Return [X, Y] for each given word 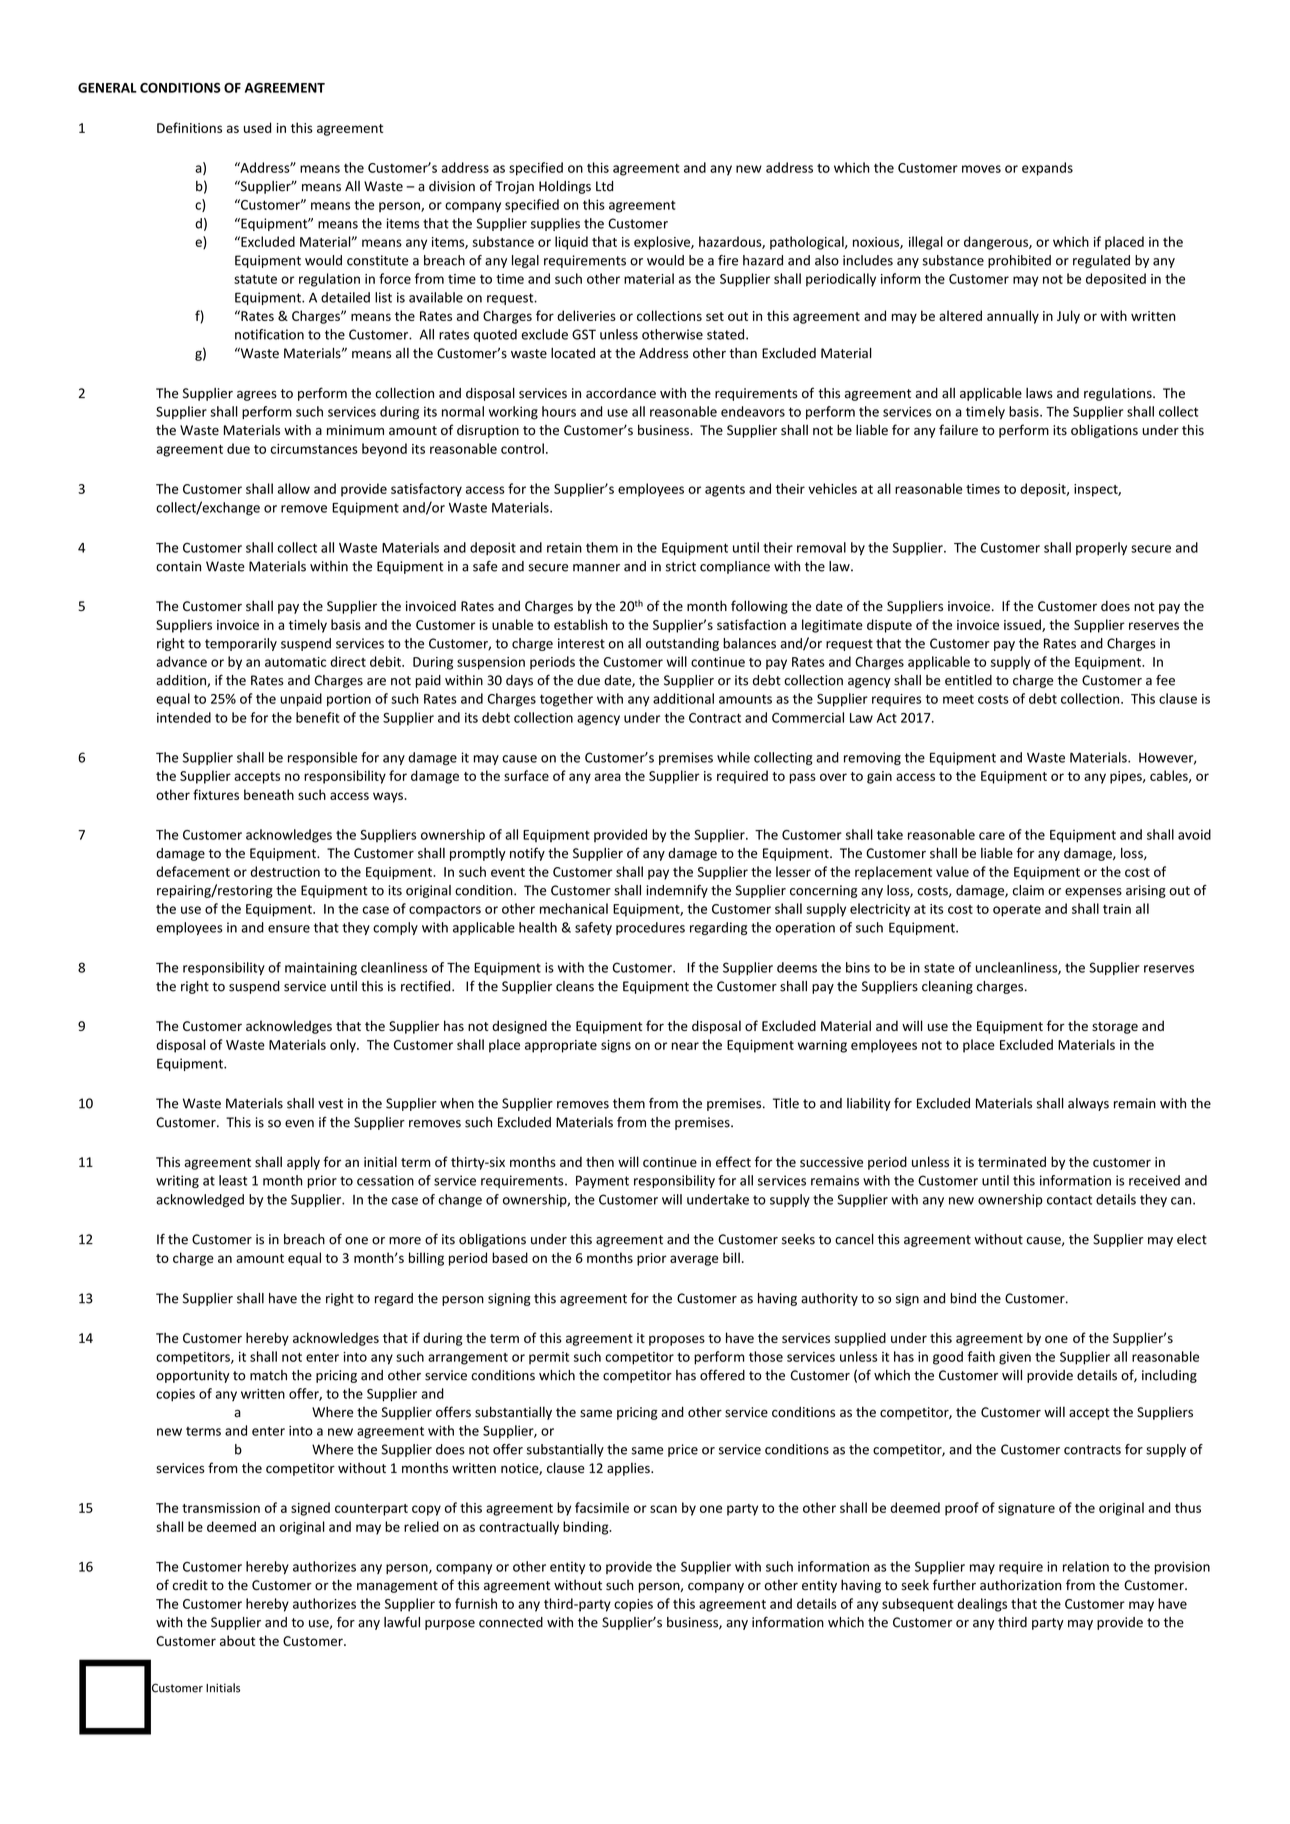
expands [1047, 169]
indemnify [677, 891]
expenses [1093, 893]
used [257, 127]
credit [190, 1584]
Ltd [604, 186]
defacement [193, 871]
